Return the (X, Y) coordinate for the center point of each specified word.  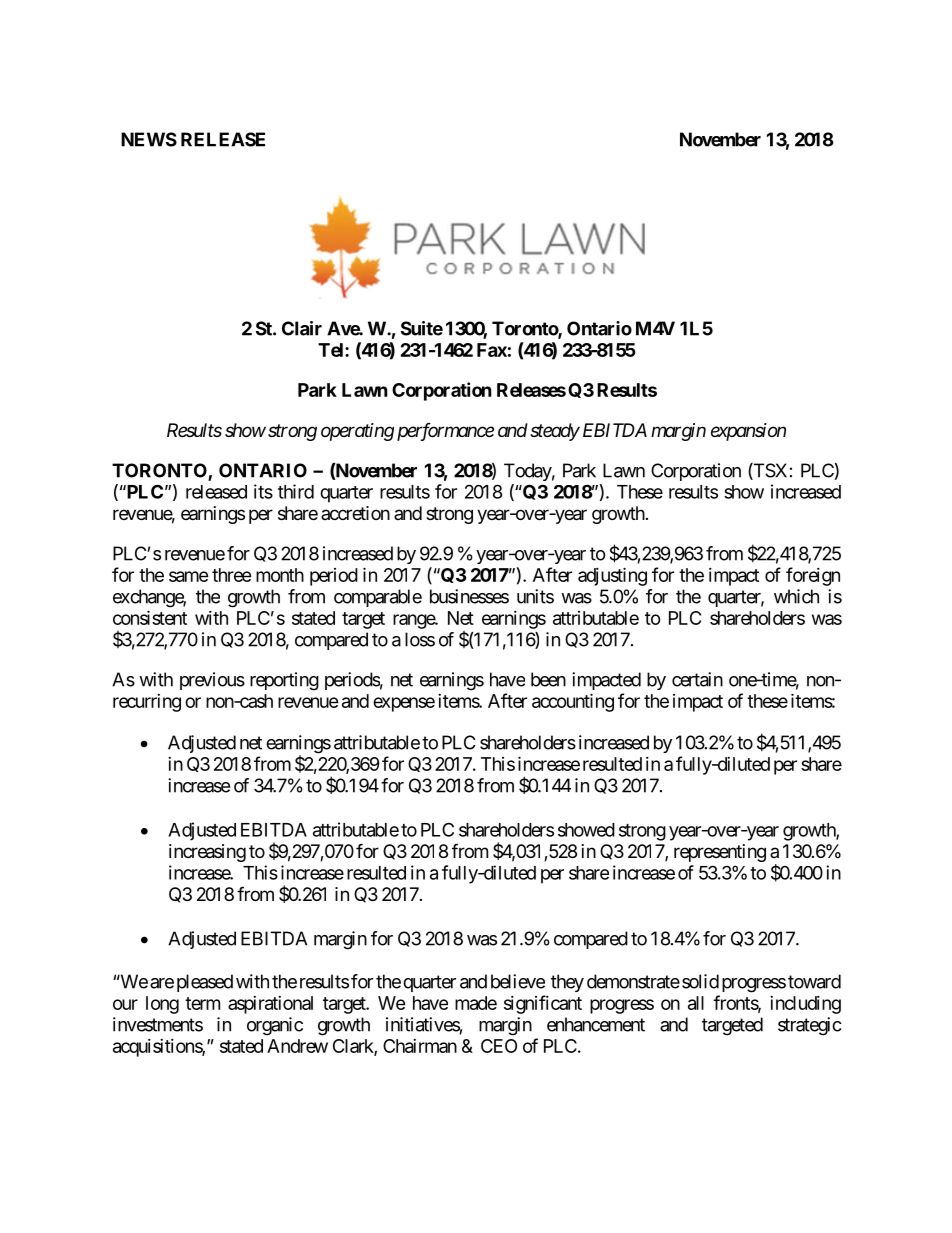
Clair (302, 328)
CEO (499, 1046)
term (202, 1003)
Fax (492, 350)
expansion (748, 432)
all (696, 1003)
